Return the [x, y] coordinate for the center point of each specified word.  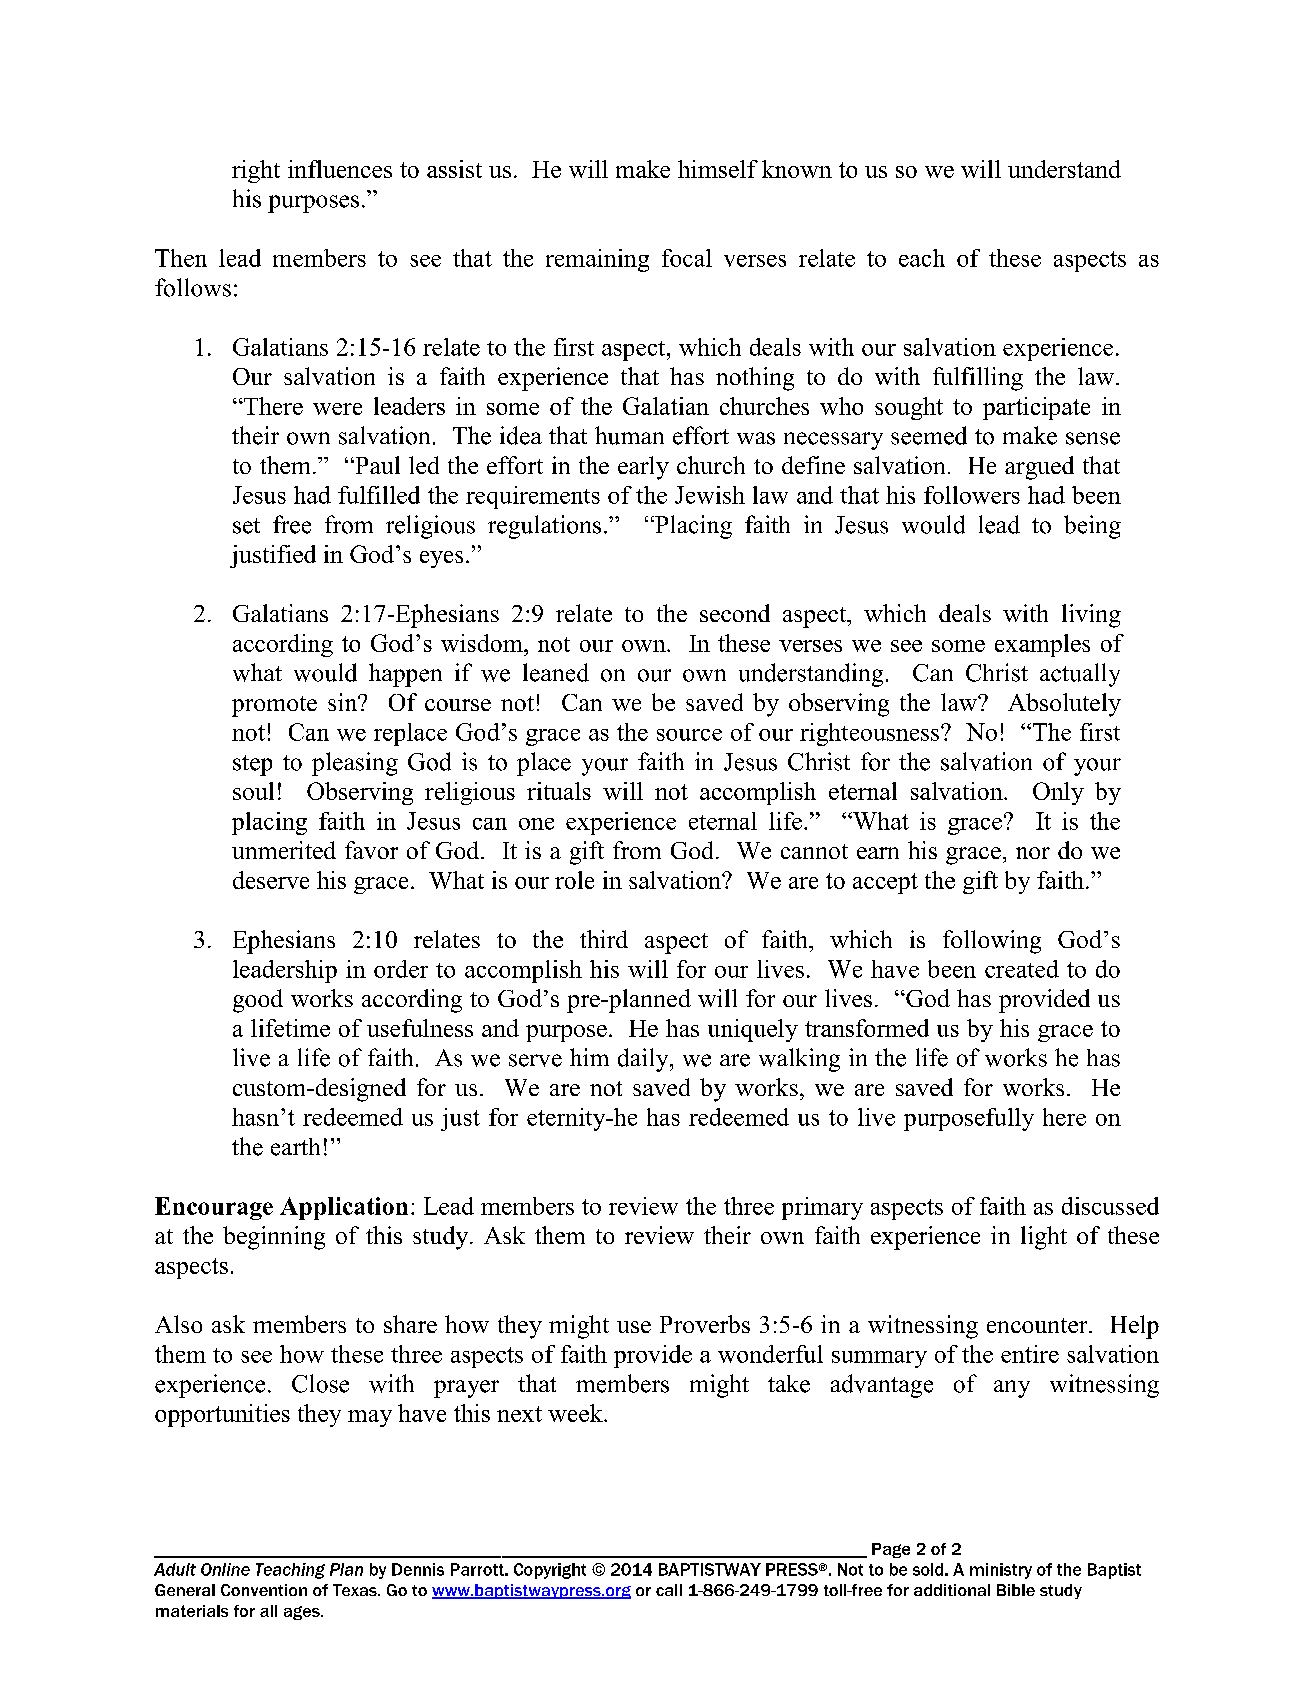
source [689, 735]
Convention [264, 1590]
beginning [274, 1238]
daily [644, 1060]
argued [1039, 468]
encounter [1038, 1325]
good [258, 1001]
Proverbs [705, 1324]
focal [687, 258]
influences [340, 169]
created [1022, 969]
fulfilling [978, 379]
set [246, 526]
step [252, 765]
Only [1058, 793]
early [643, 468]
